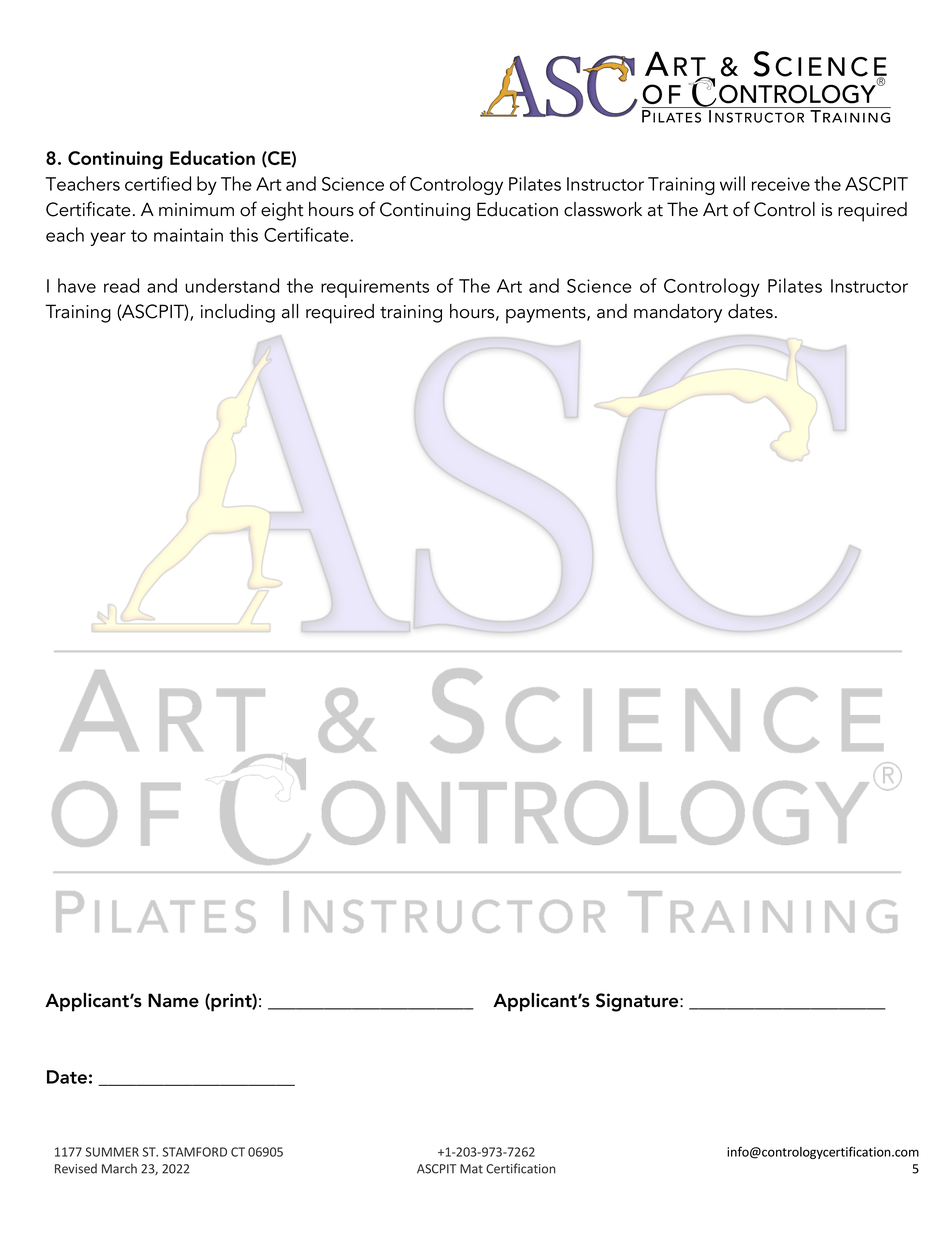 Image resolution: width=952 pixels, height=1233 pixels. What do you see at coordinates (638, 1002) in the screenshot?
I see `Signature` at bounding box center [638, 1002].
